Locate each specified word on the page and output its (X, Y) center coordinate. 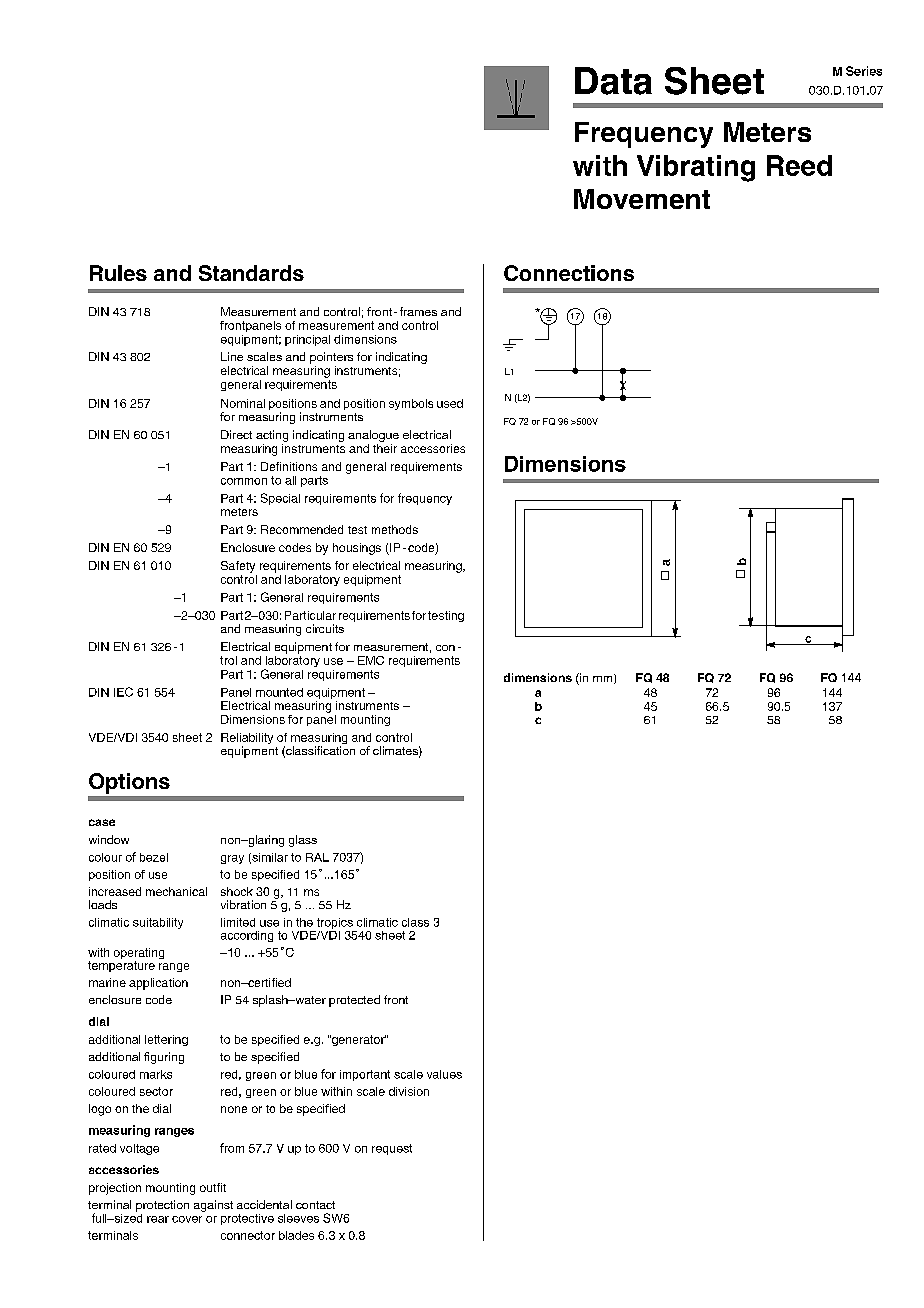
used (450, 403)
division (409, 1091)
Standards (251, 273)
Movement (642, 199)
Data (613, 81)
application (158, 984)
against (213, 1206)
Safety (238, 567)
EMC (371, 660)
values (444, 1074)
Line (232, 356)
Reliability (247, 740)
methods (395, 529)
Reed (799, 165)
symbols (411, 404)
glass (303, 841)
